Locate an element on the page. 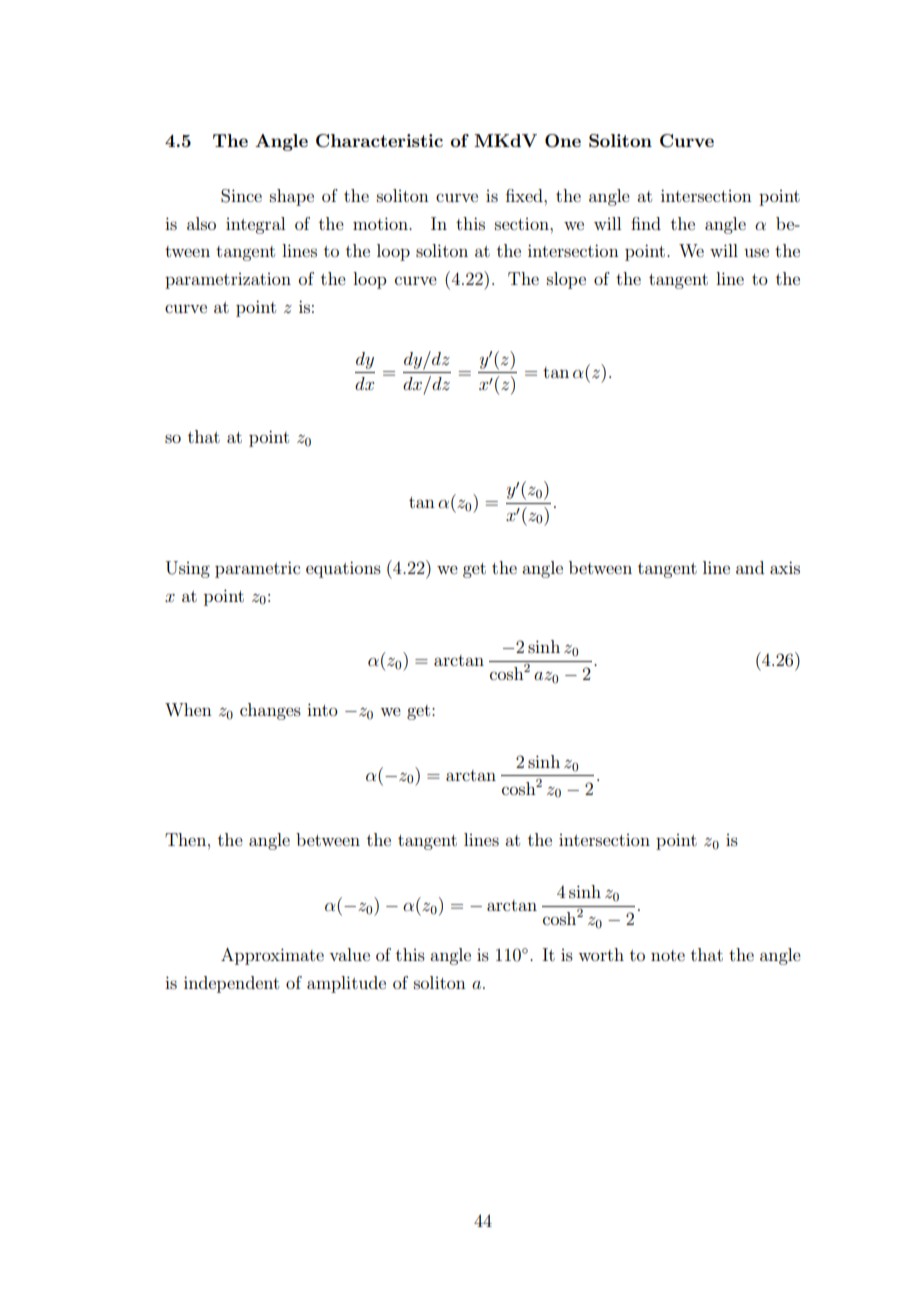  find is located at coordinates (646, 223).
